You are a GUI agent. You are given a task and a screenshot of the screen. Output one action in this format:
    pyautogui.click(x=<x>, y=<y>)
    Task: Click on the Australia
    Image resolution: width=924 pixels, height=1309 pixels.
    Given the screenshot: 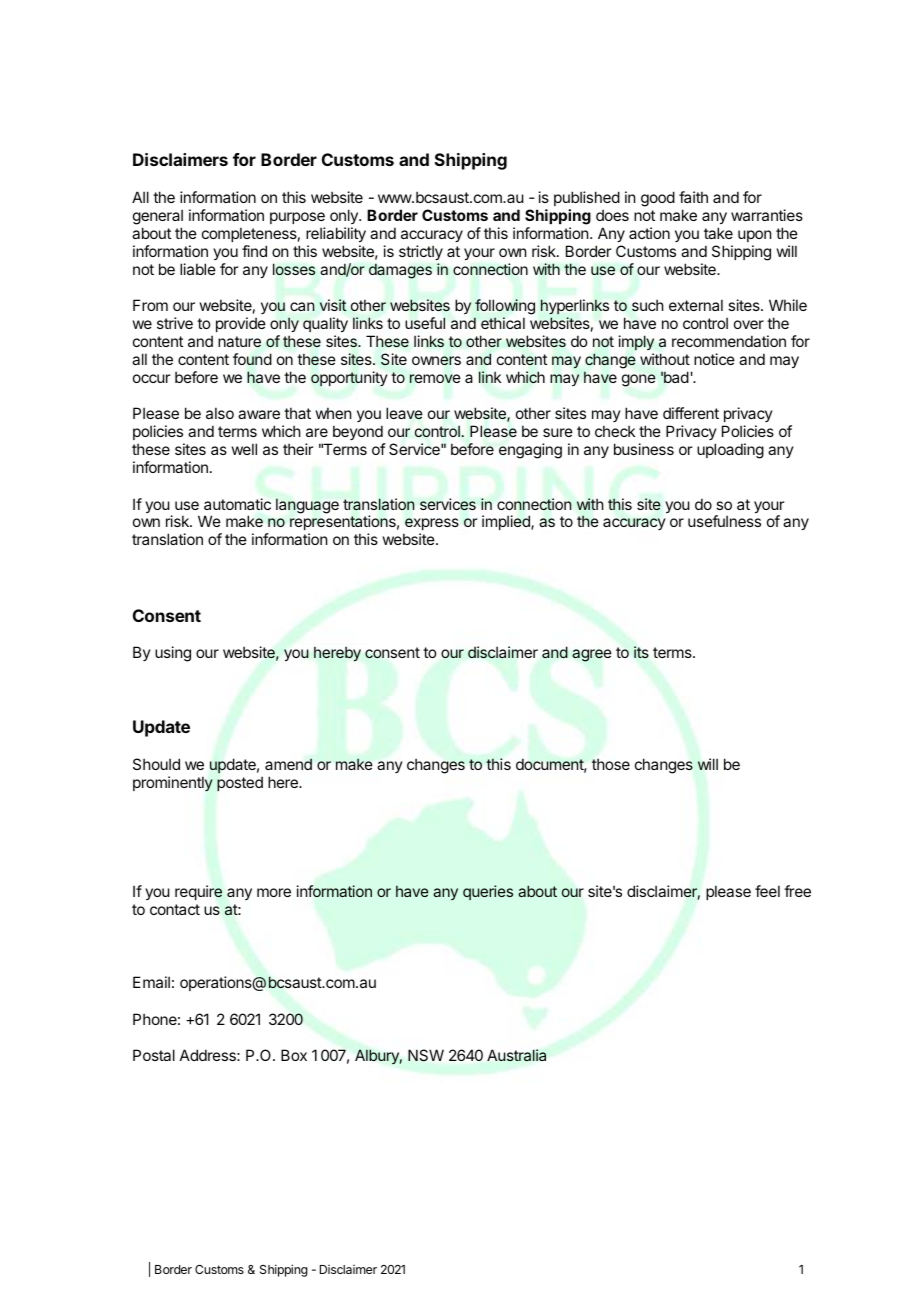 What is the action you would take?
    pyautogui.click(x=516, y=1055)
